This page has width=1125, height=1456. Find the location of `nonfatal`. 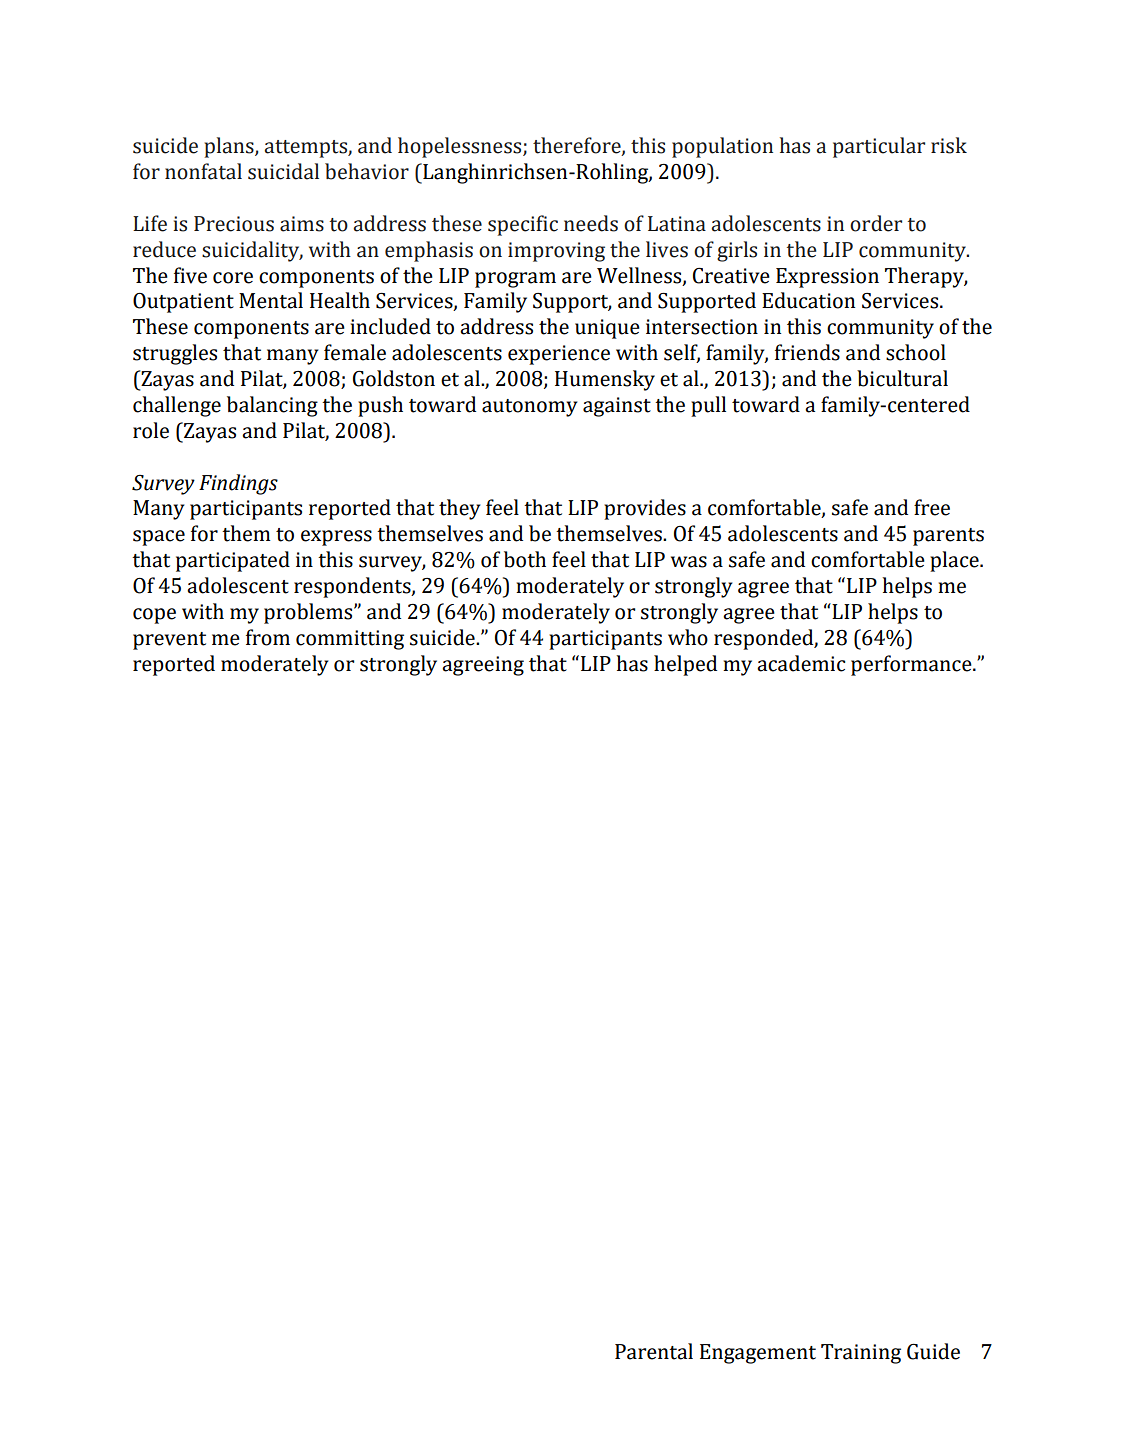

nonfatal is located at coordinates (203, 171).
